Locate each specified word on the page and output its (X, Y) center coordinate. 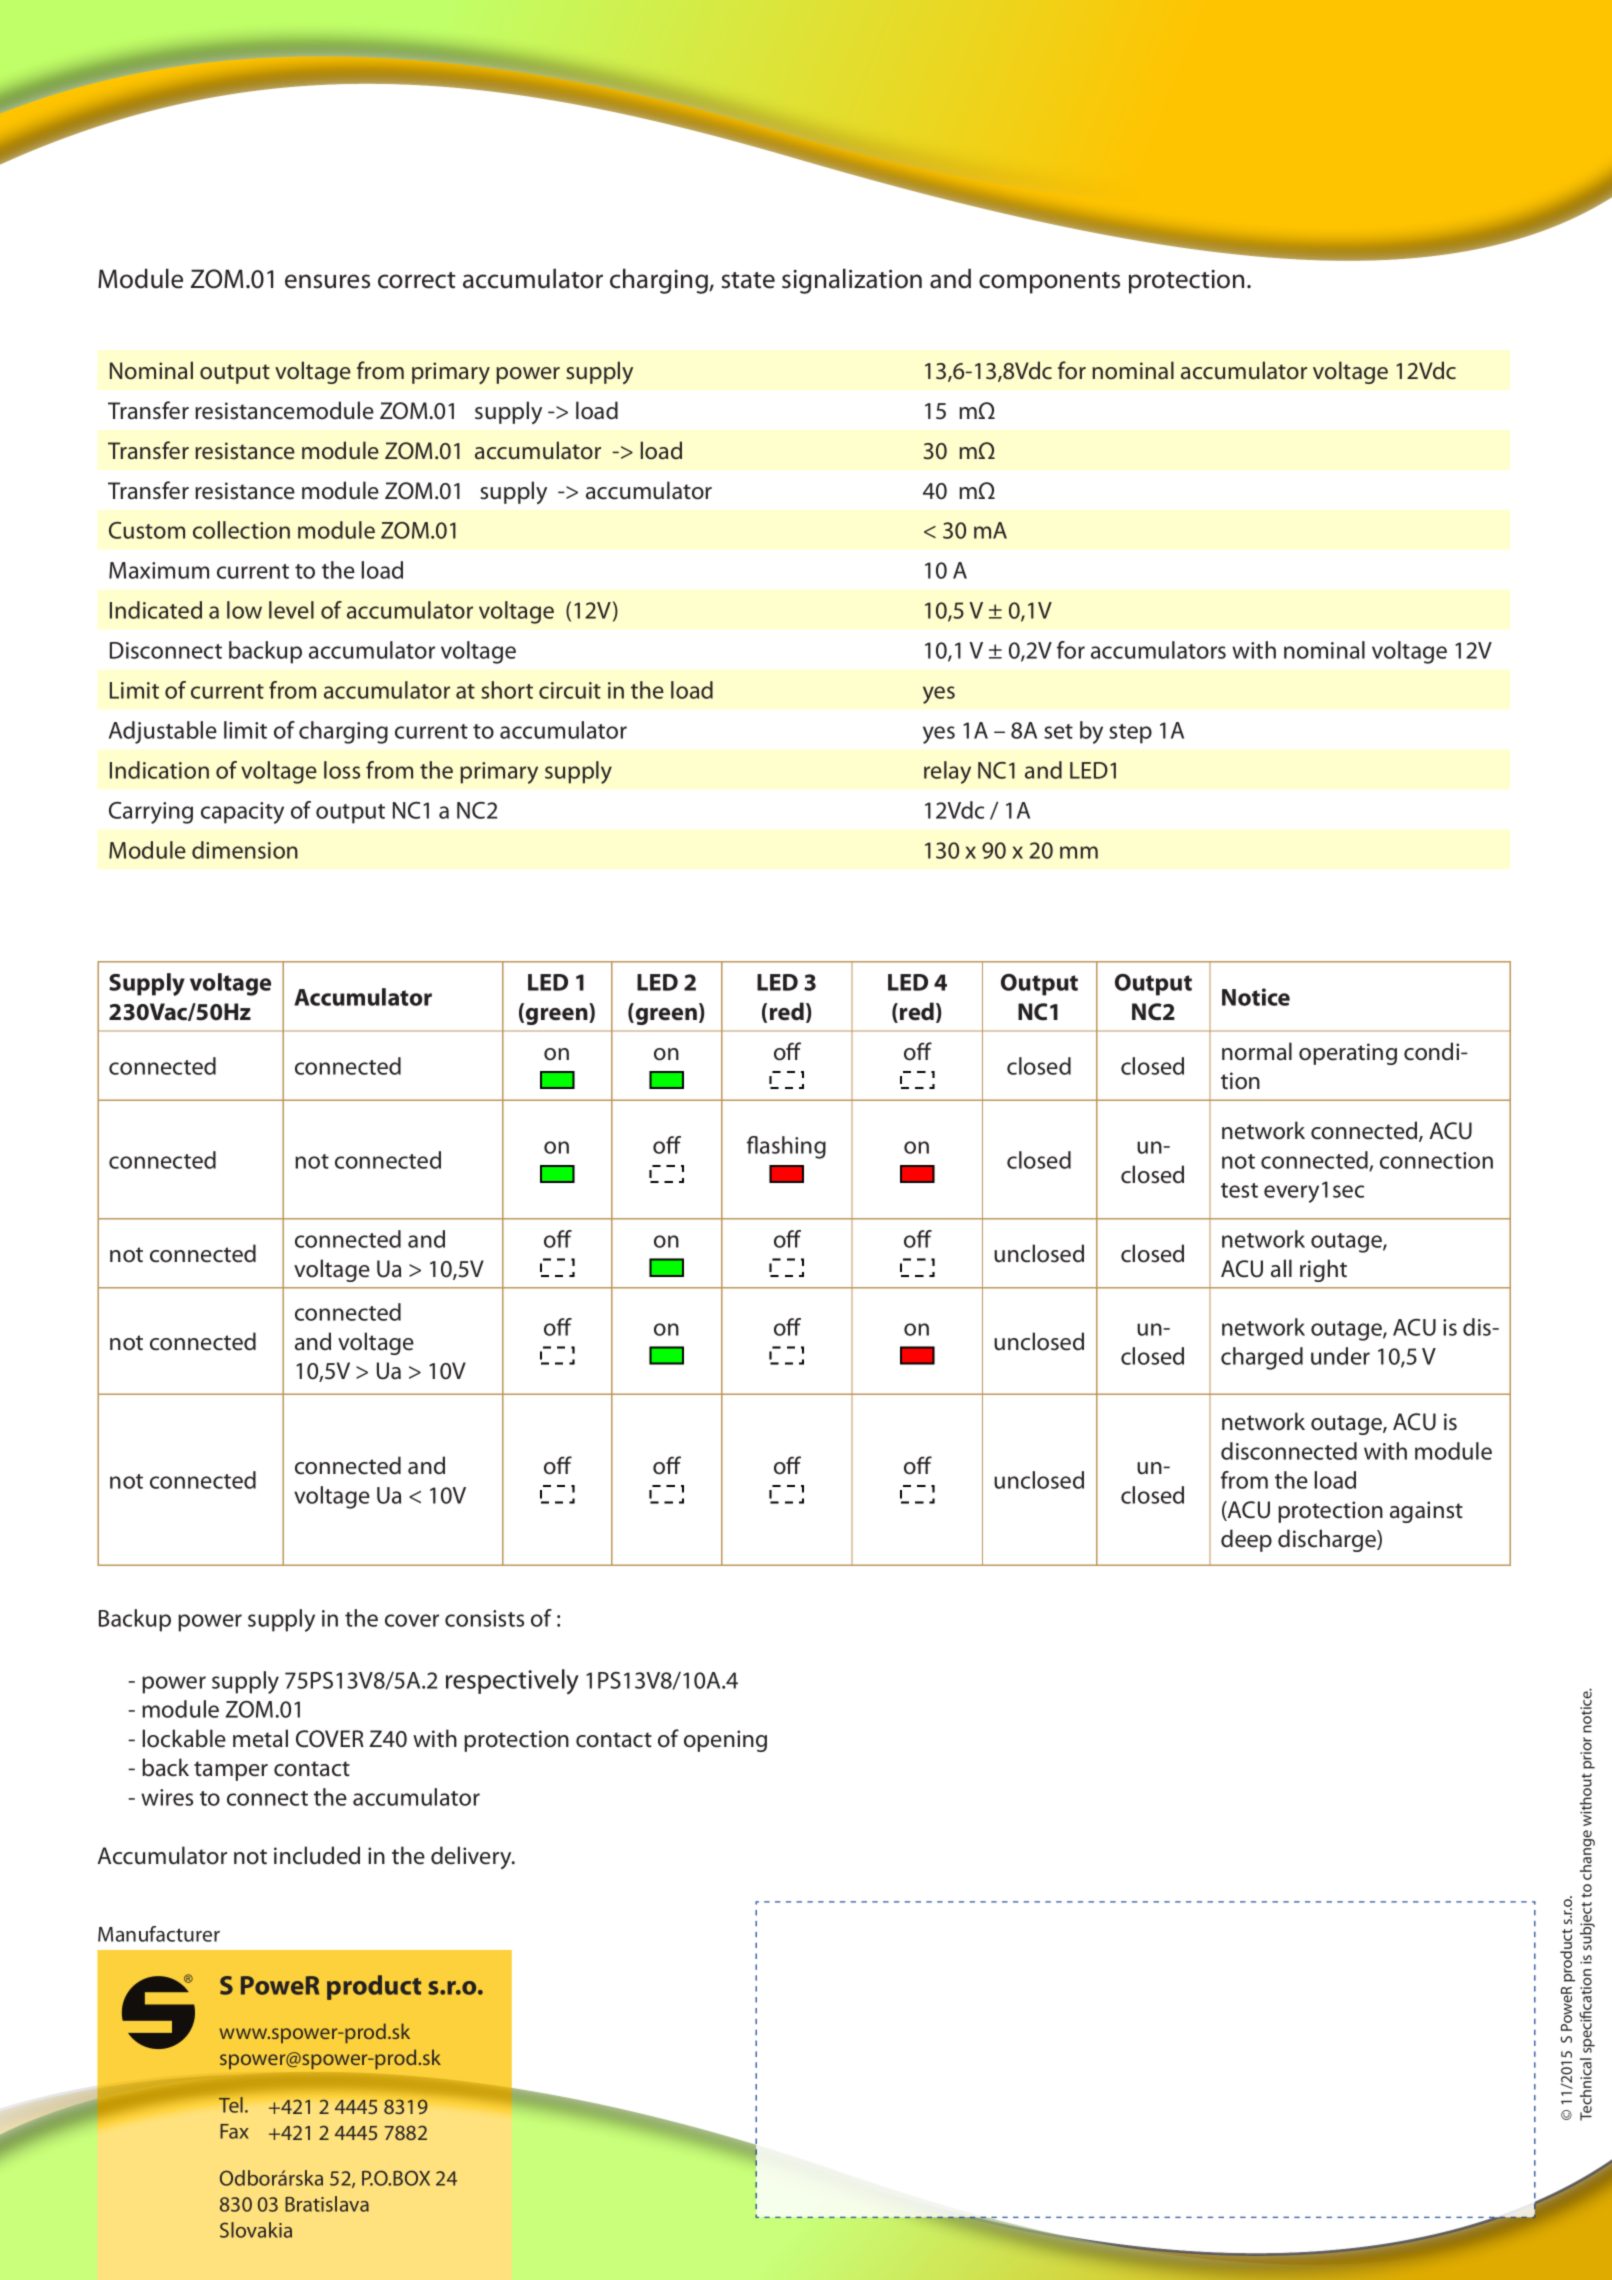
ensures (327, 281)
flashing (786, 1147)
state (748, 280)
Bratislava (327, 2204)
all (1281, 1268)
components (1049, 283)
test (1239, 1190)
